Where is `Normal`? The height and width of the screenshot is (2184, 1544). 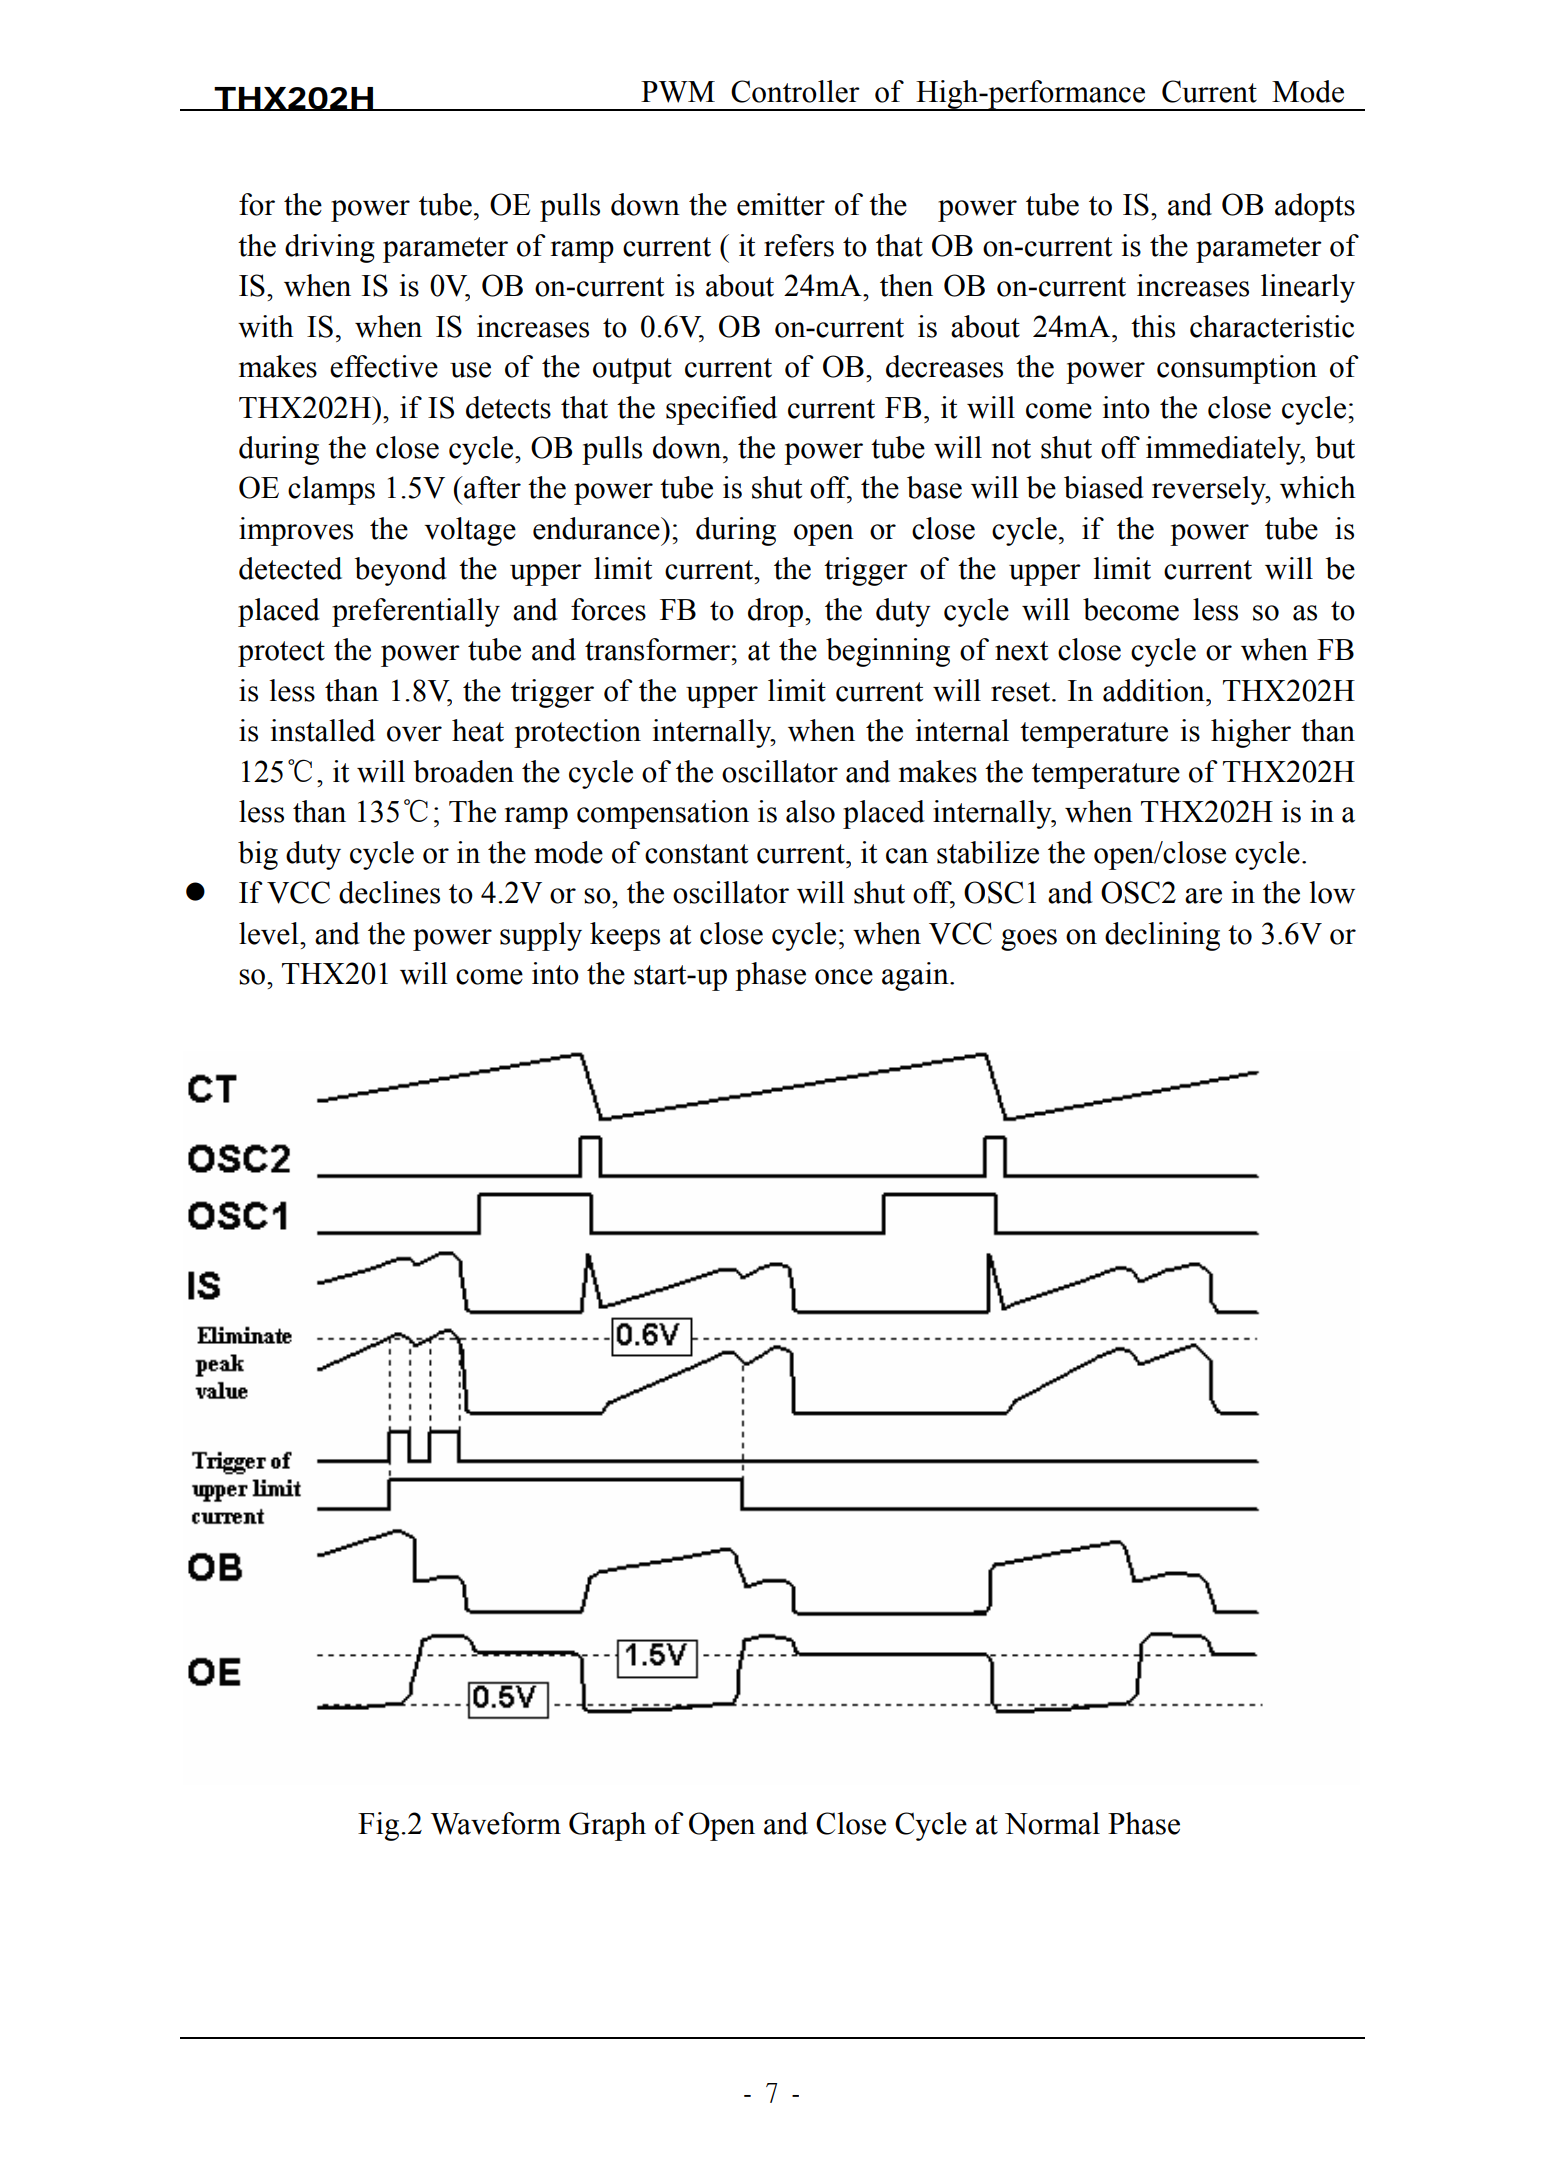 Normal is located at coordinates (1052, 1823).
